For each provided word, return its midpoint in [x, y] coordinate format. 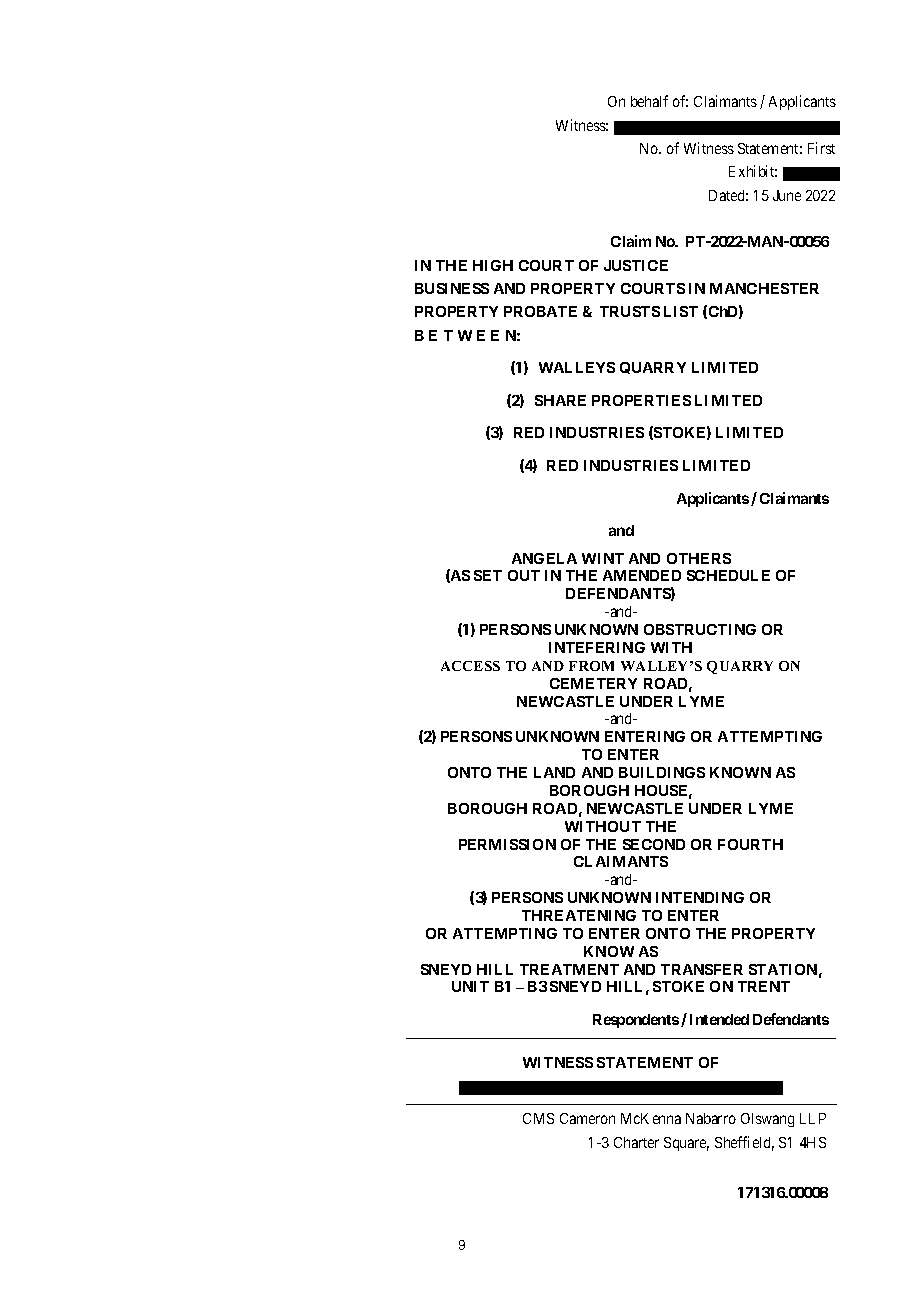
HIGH [493, 265]
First [821, 148]
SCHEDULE [728, 575]
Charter [636, 1142]
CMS [538, 1118]
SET [488, 575]
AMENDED [642, 575]
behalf [649, 101]
